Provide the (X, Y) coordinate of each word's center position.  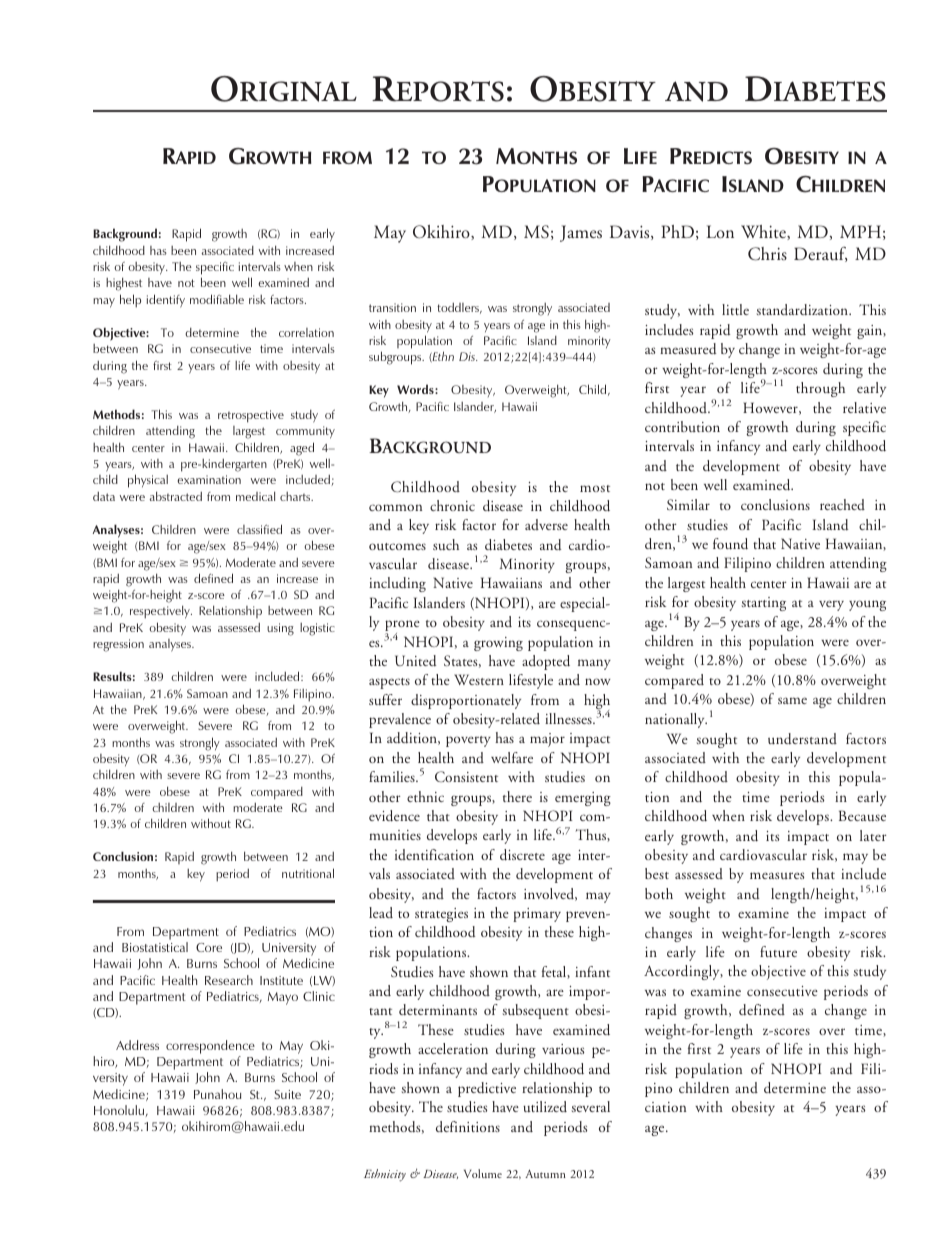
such (446, 545)
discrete (522, 855)
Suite (287, 1094)
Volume (483, 1173)
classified (259, 529)
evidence (394, 816)
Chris (767, 254)
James (581, 233)
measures (777, 875)
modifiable (217, 299)
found (730, 544)
